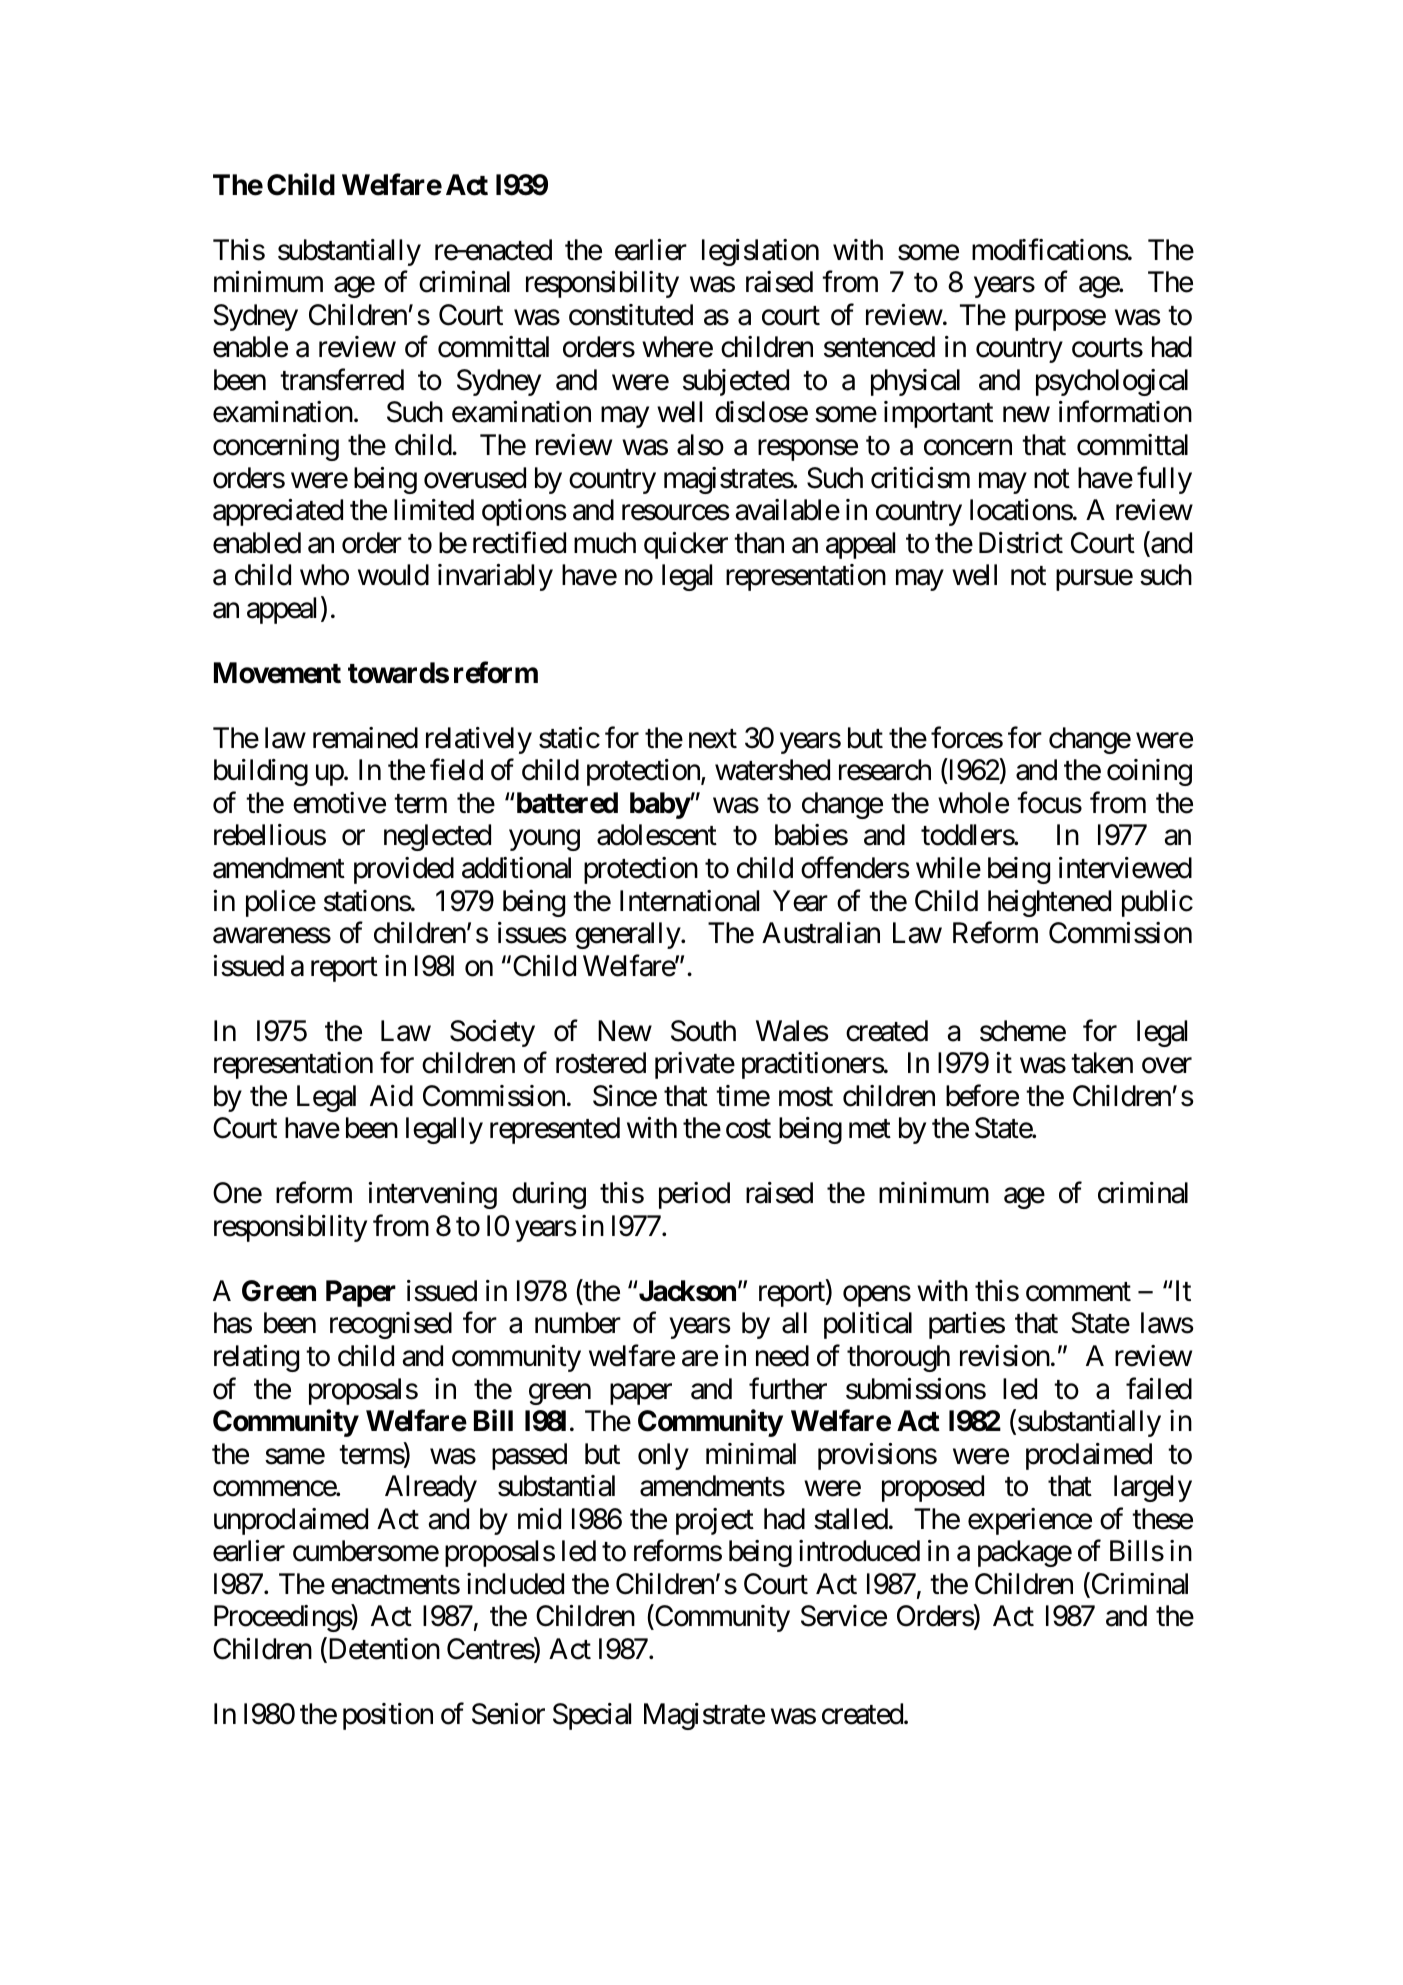 Image resolution: width=1403 pixels, height=1985 pixels. I want to click on recognised, so click(391, 1325).
